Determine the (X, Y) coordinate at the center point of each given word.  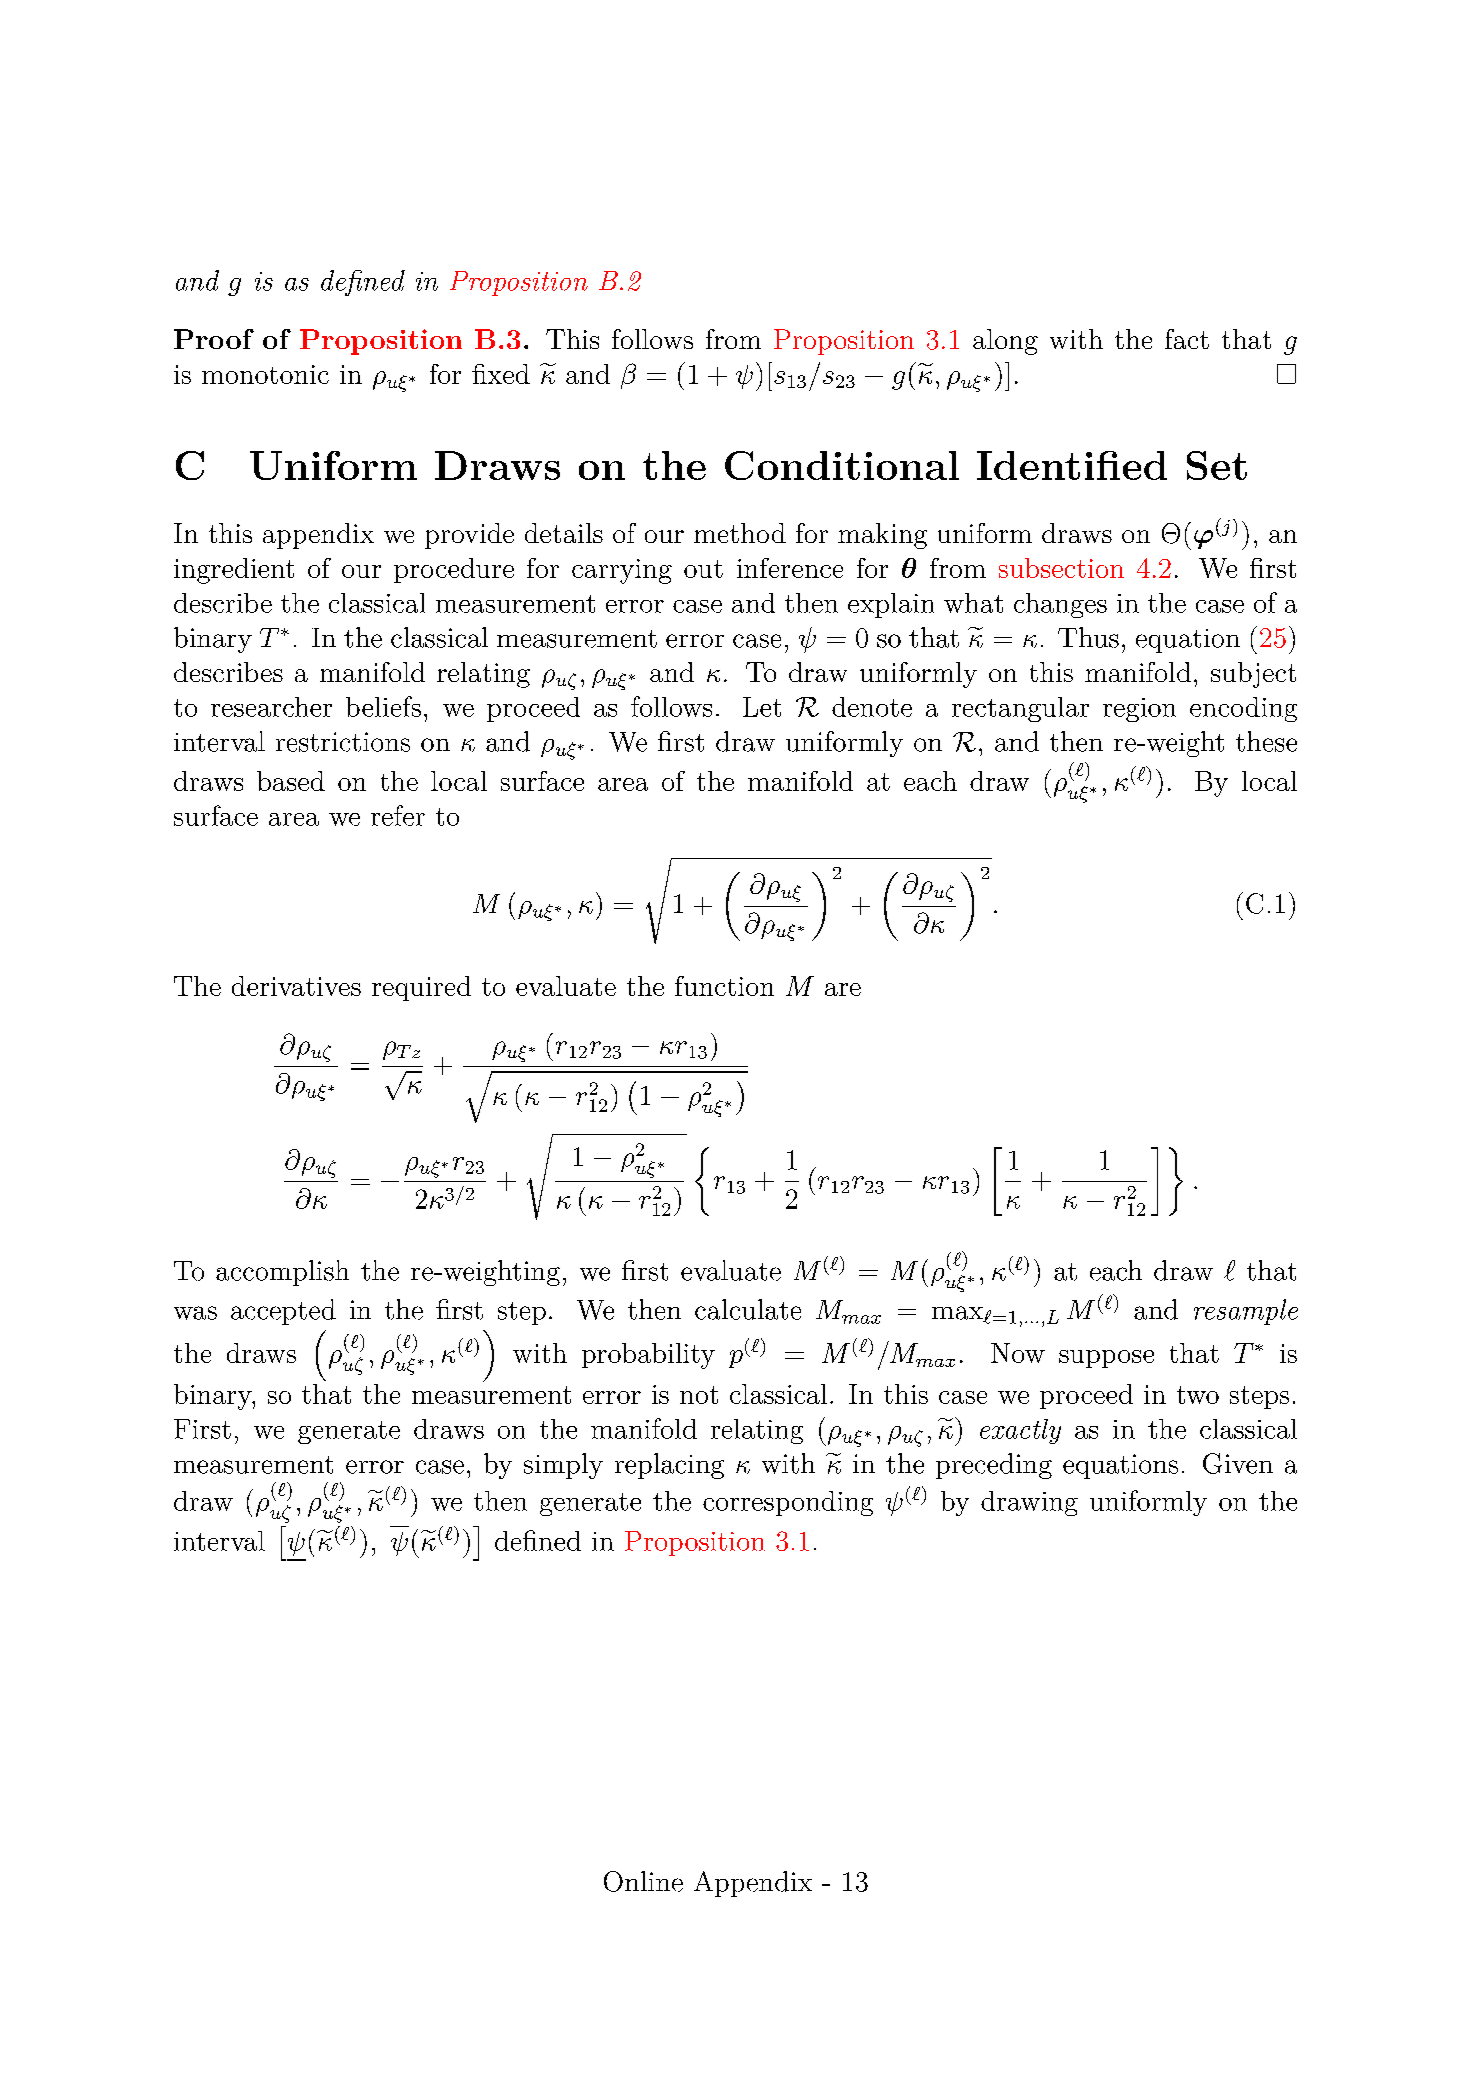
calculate (748, 1309)
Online (643, 1881)
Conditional (842, 465)
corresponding (788, 1503)
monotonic (265, 374)
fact (1187, 339)
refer (398, 815)
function (724, 986)
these (1266, 741)
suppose (1106, 1359)
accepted (283, 1312)
